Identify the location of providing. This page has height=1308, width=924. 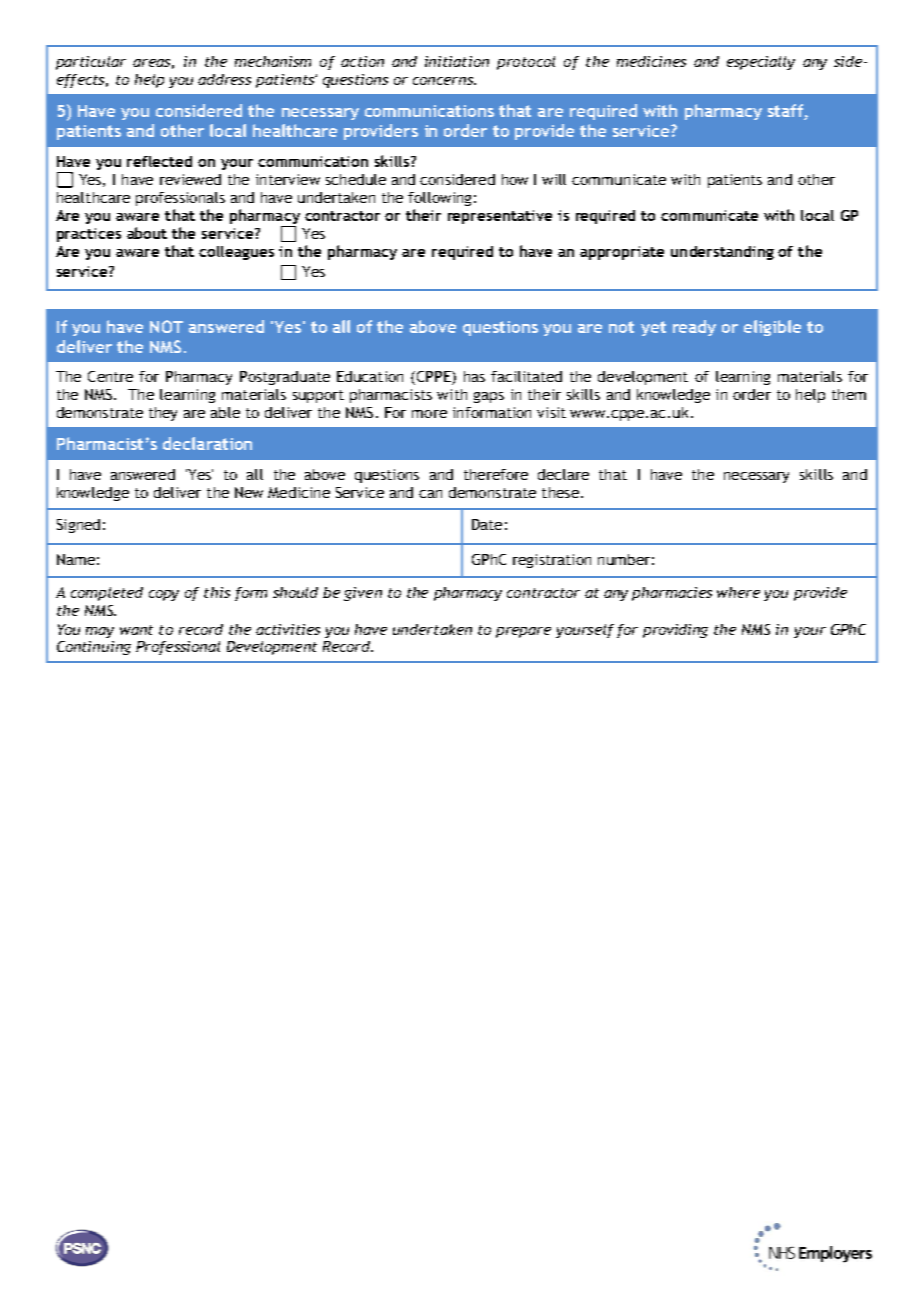
(675, 631).
